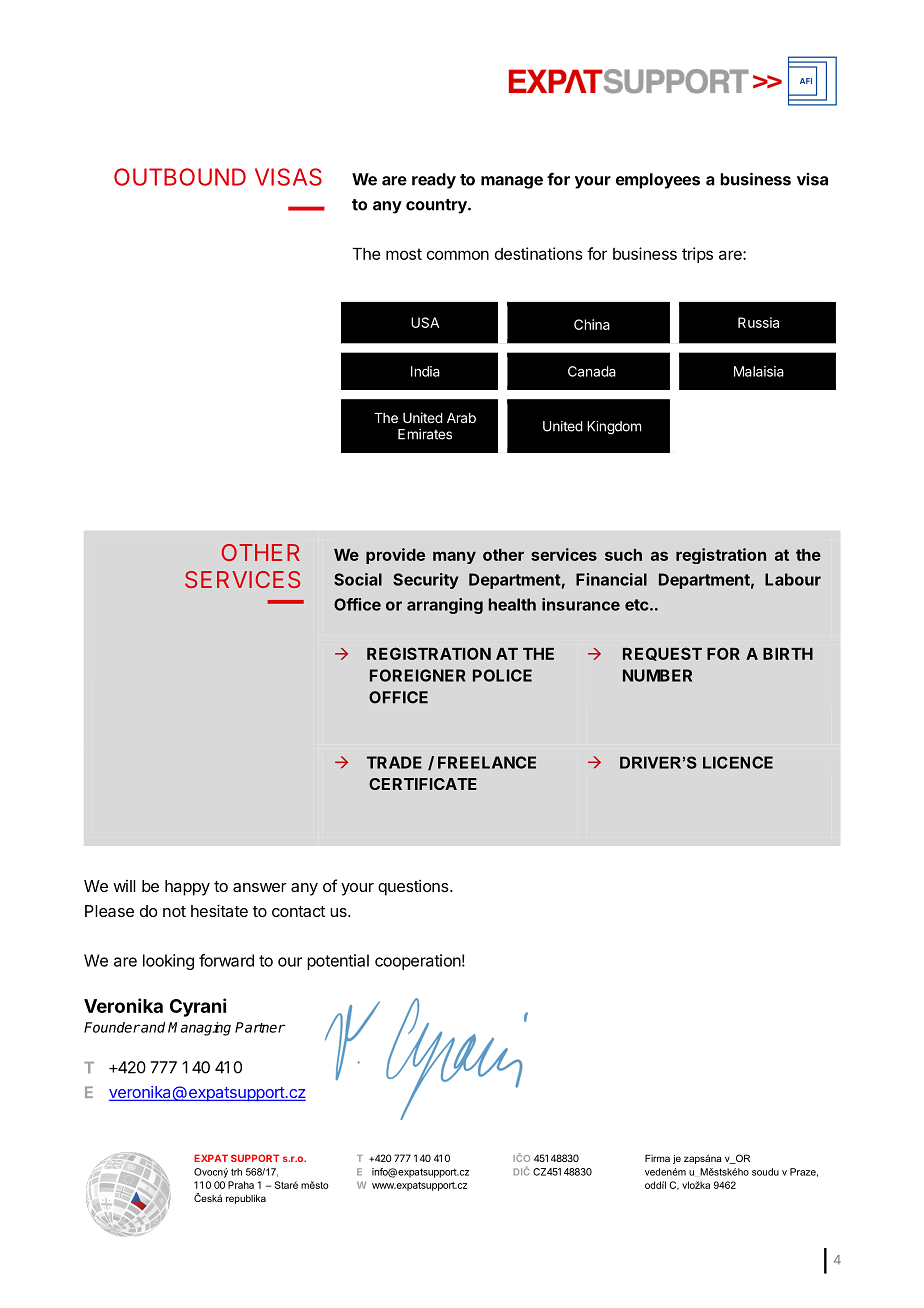 The height and width of the screenshot is (1308, 924). What do you see at coordinates (657, 1158) in the screenshot?
I see `Firma` at bounding box center [657, 1158].
